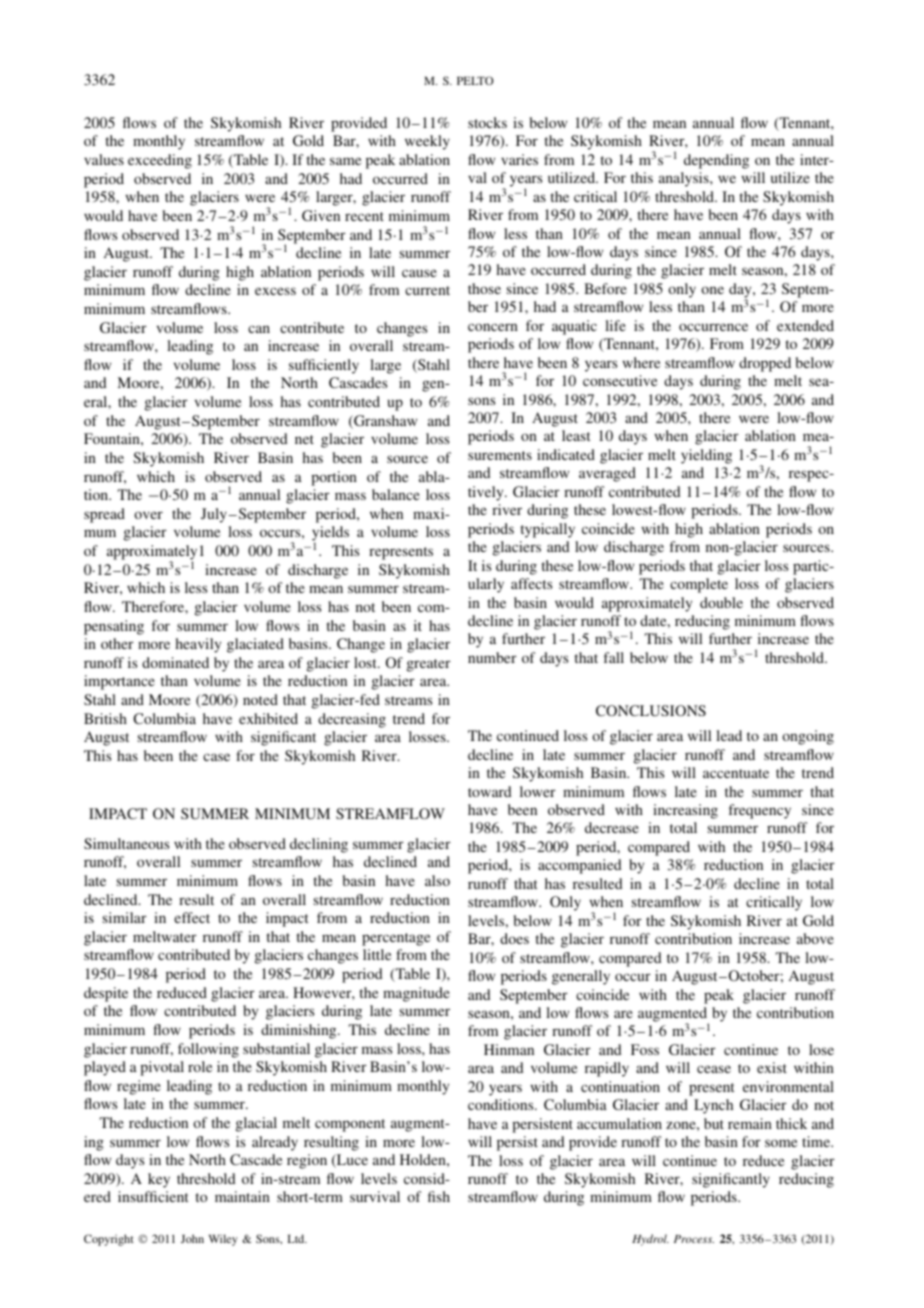 This screenshot has height=1308, width=924. What do you see at coordinates (192, 1238) in the screenshot?
I see `John` at bounding box center [192, 1238].
